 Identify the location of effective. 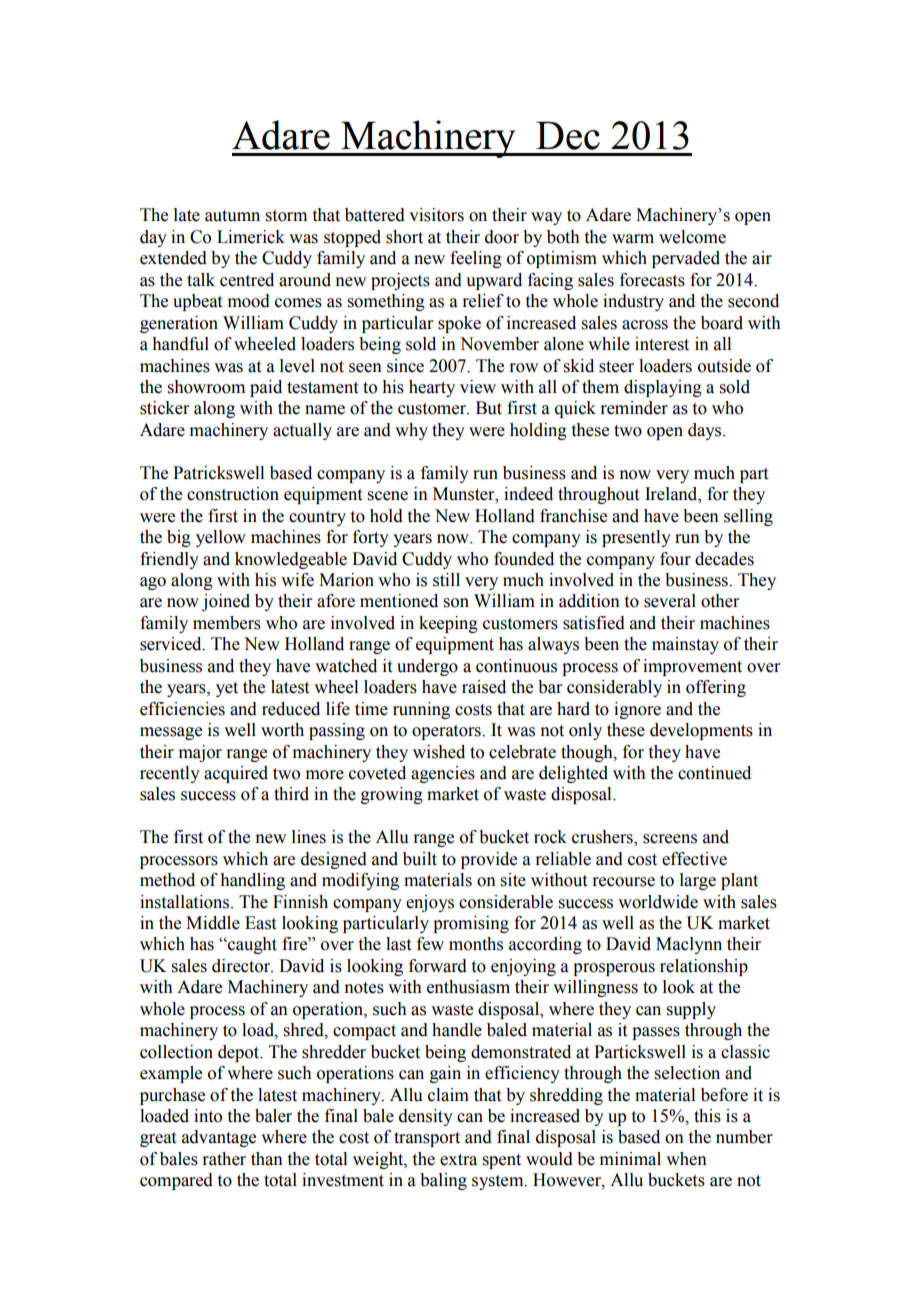
(694, 859).
